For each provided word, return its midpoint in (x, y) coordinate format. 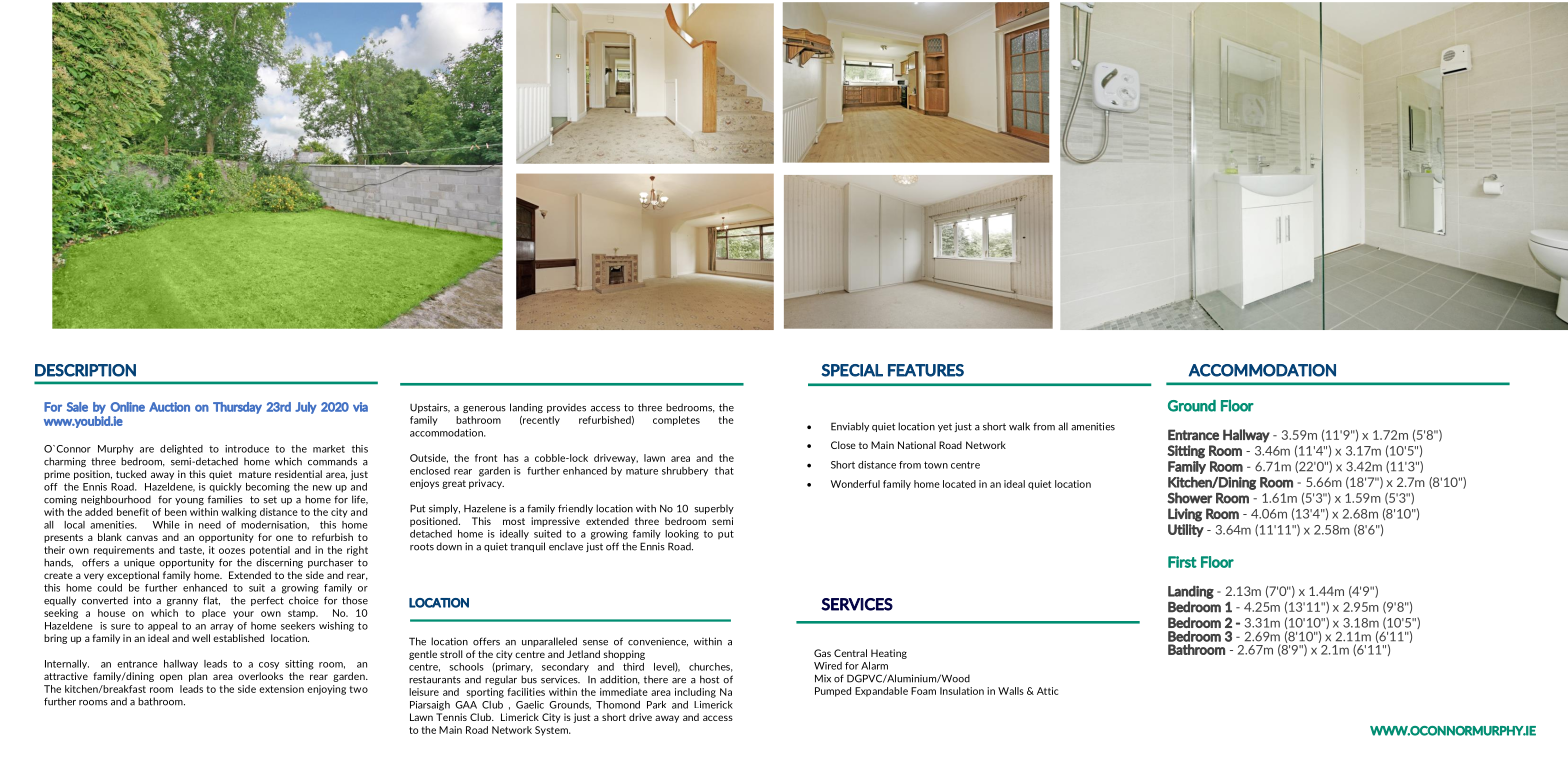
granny (182, 602)
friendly (575, 509)
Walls (1011, 691)
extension (281, 689)
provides (566, 408)
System (552, 731)
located (959, 484)
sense (595, 643)
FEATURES (926, 370)
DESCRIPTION (85, 370)
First (1182, 562)
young (189, 501)
